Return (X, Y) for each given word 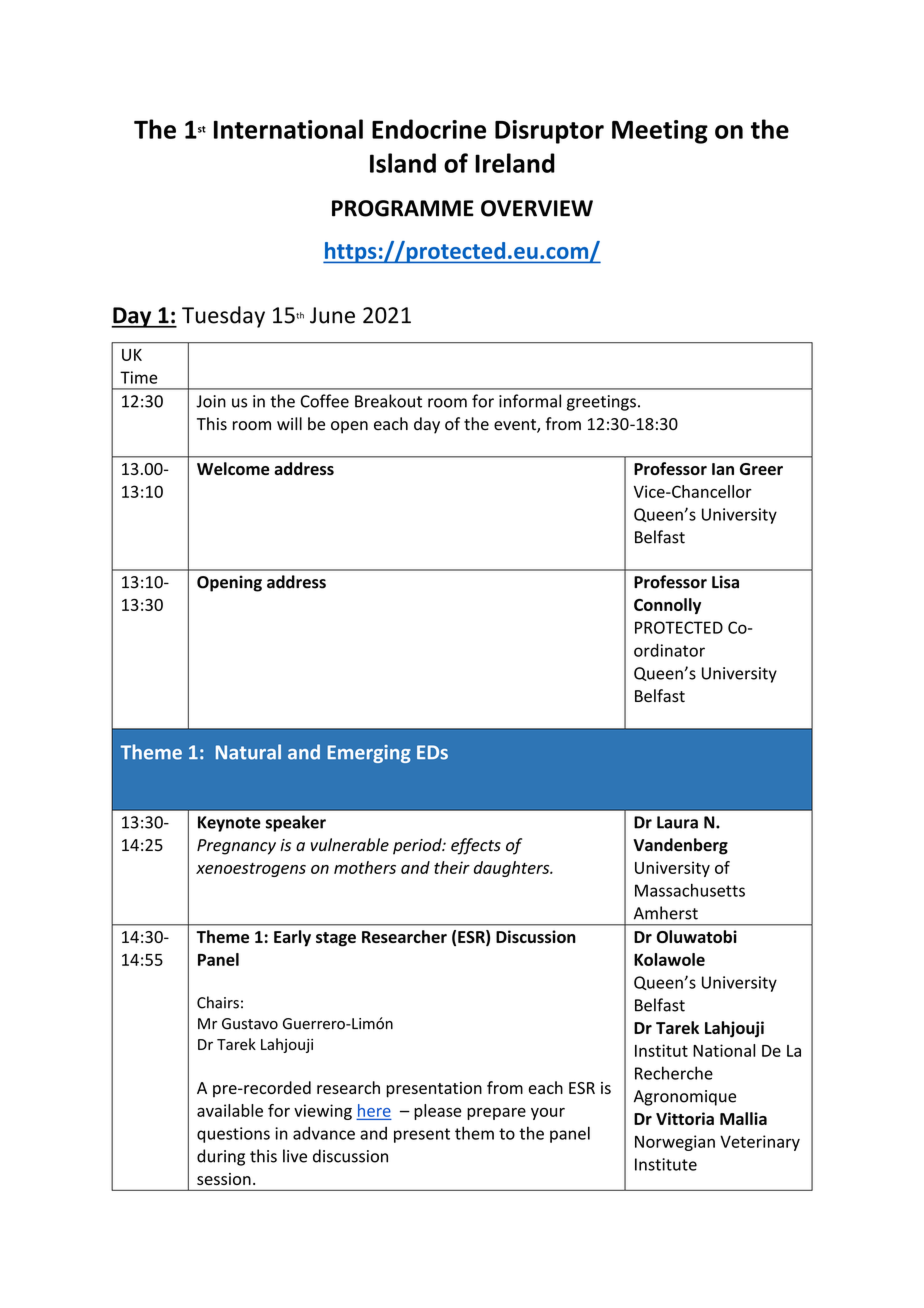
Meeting (660, 132)
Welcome (233, 468)
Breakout (388, 401)
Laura (677, 822)
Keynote (229, 824)
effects (476, 846)
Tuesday (223, 317)
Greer (761, 469)
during (221, 1157)
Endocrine (429, 129)
